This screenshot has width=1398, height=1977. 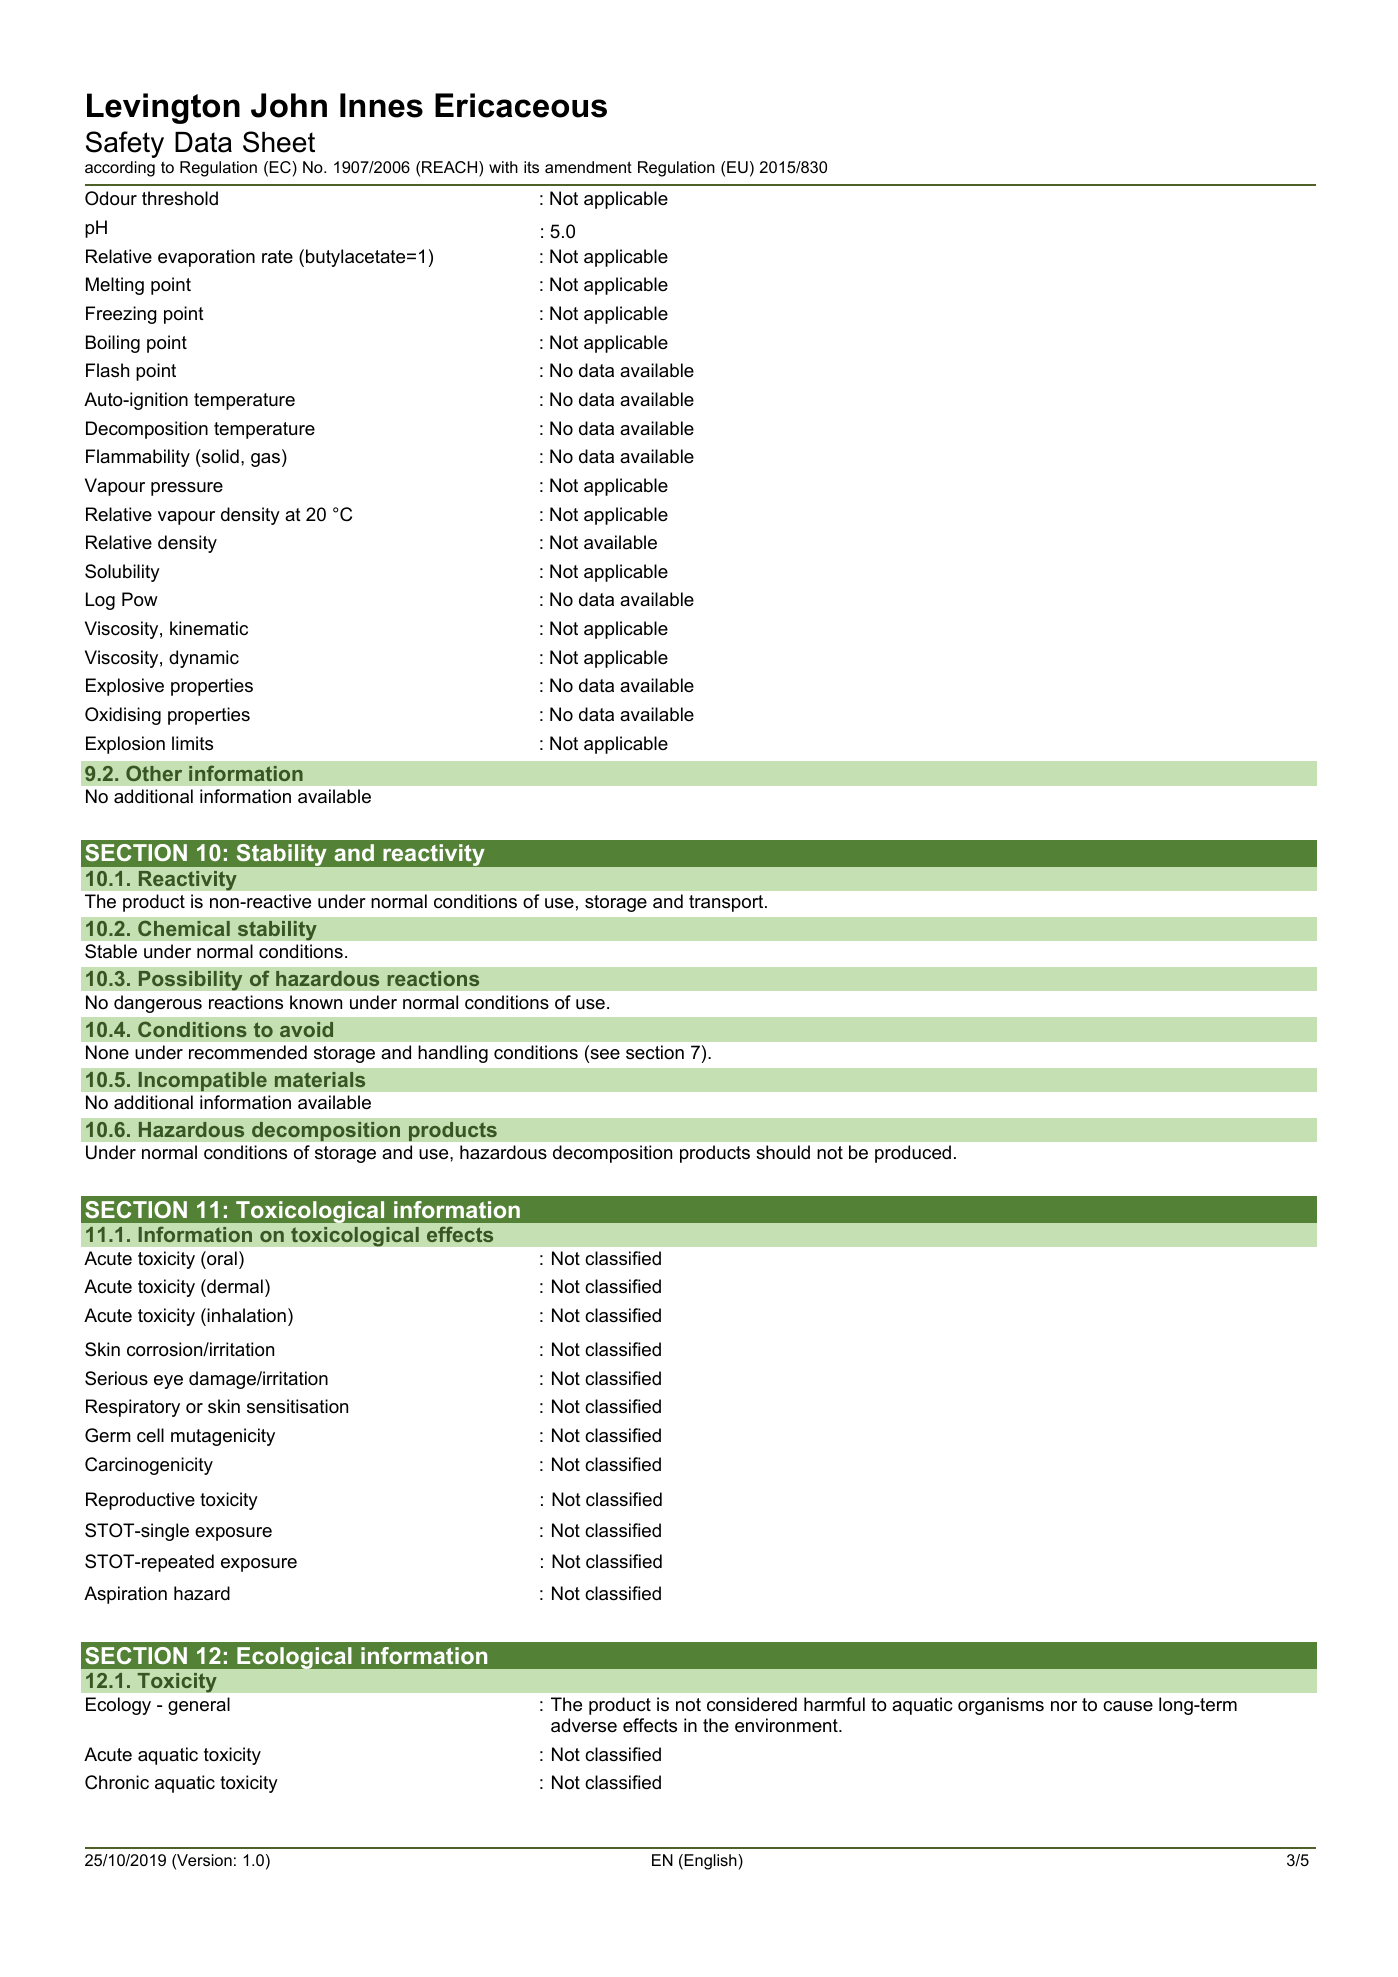 I want to click on eye, so click(x=168, y=1382).
